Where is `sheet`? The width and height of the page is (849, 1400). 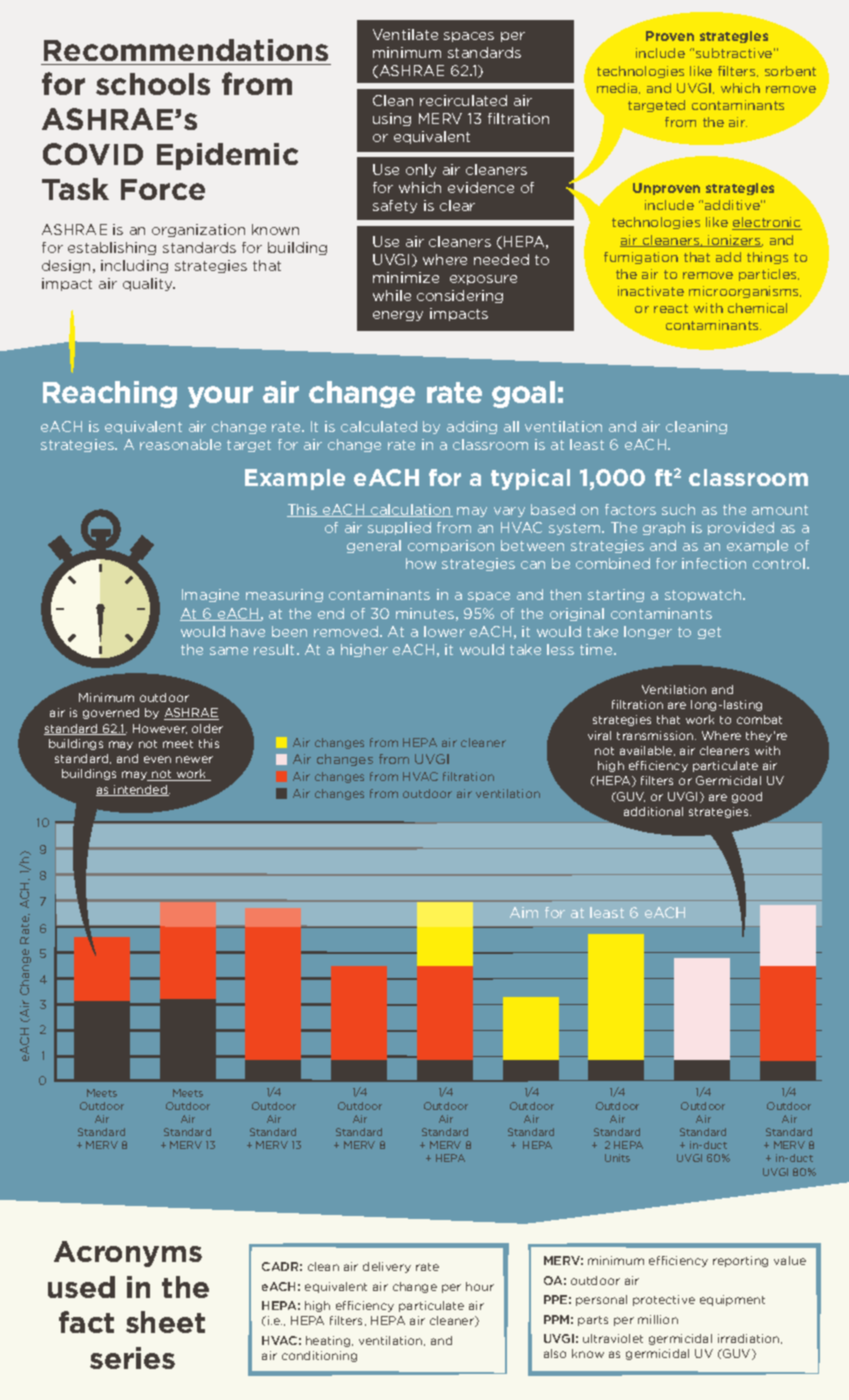 sheet is located at coordinates (165, 1322).
